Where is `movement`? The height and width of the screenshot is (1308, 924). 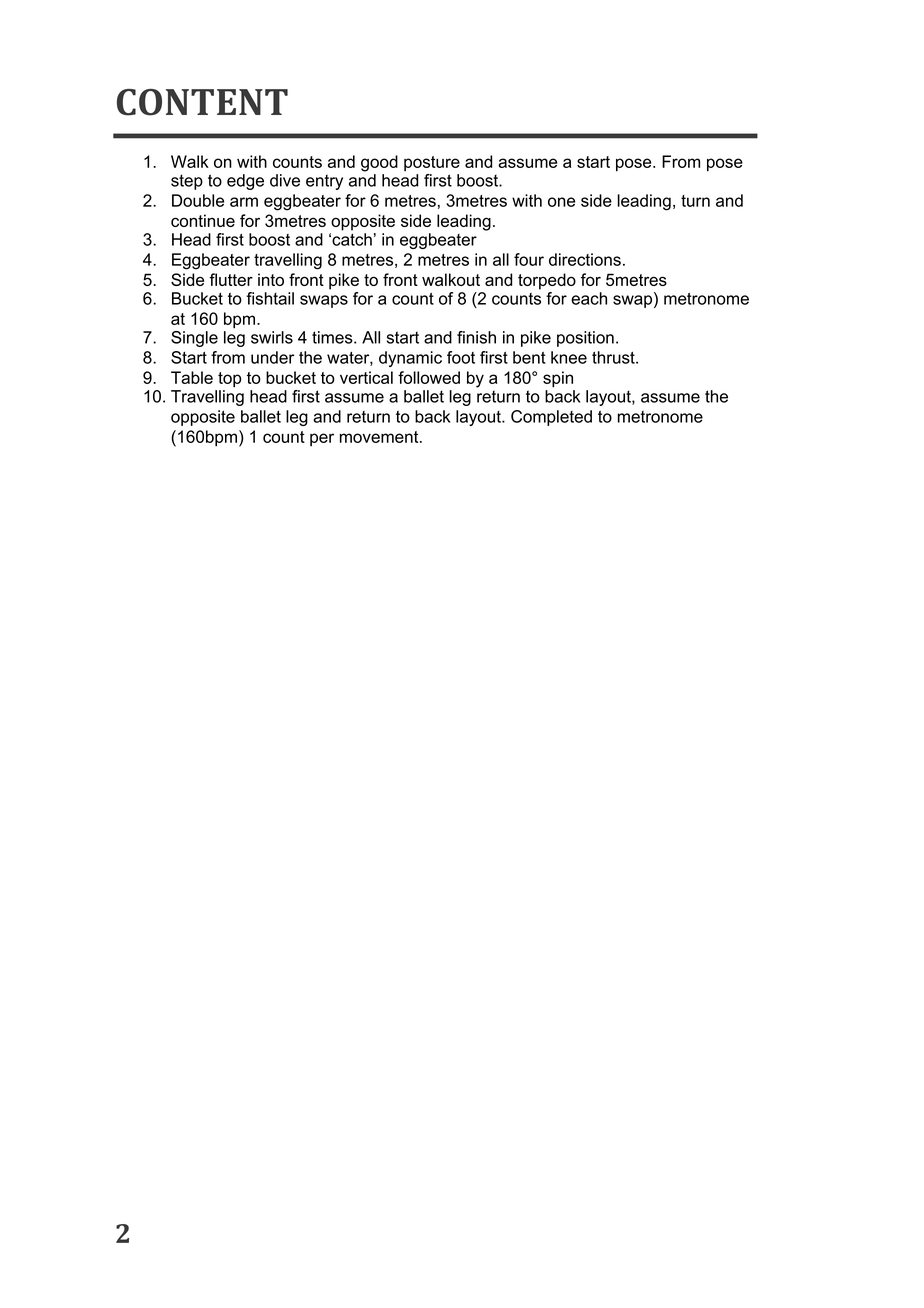 movement is located at coordinates (380, 437).
